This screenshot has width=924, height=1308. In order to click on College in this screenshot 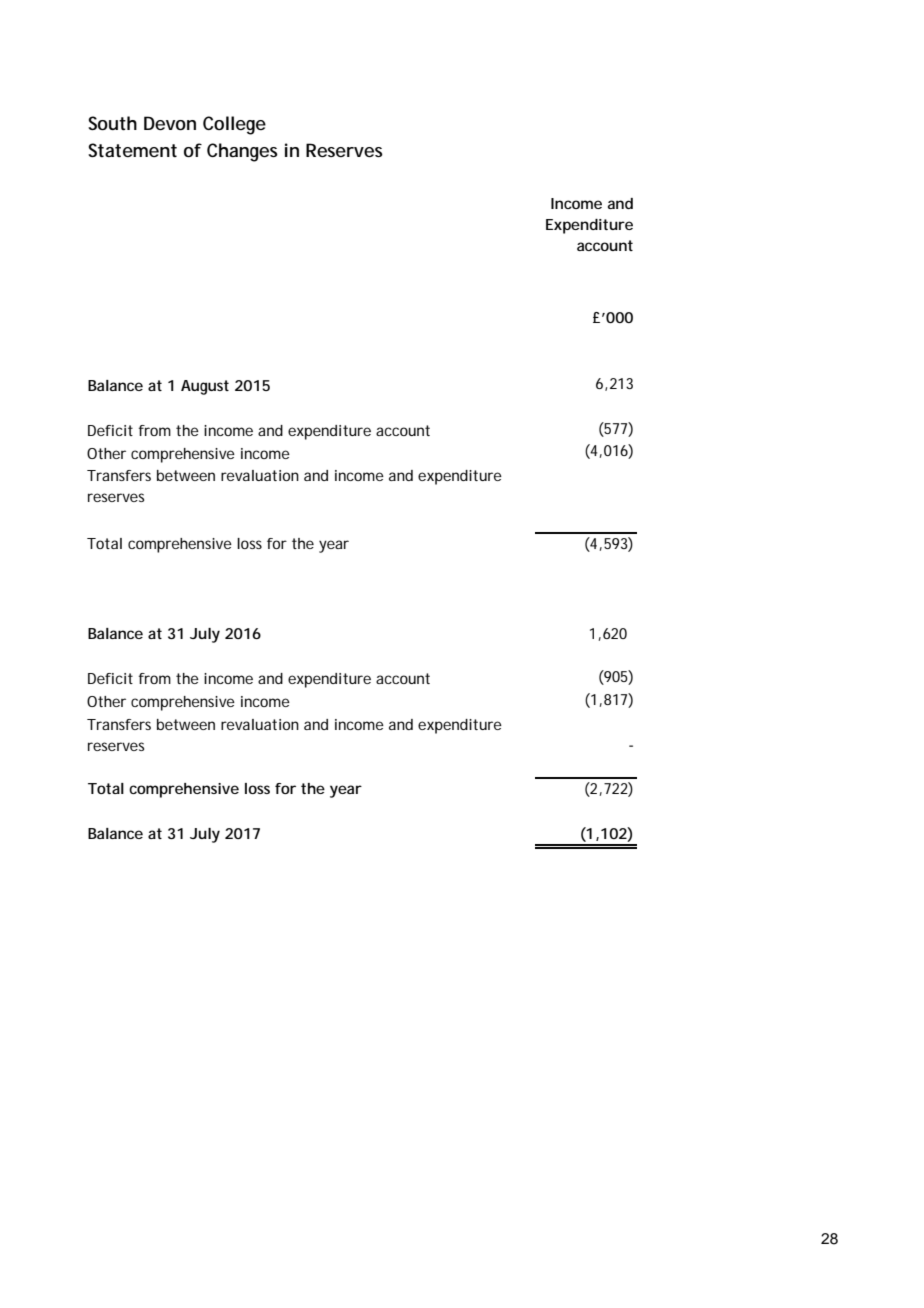, I will do `click(234, 125)`.
